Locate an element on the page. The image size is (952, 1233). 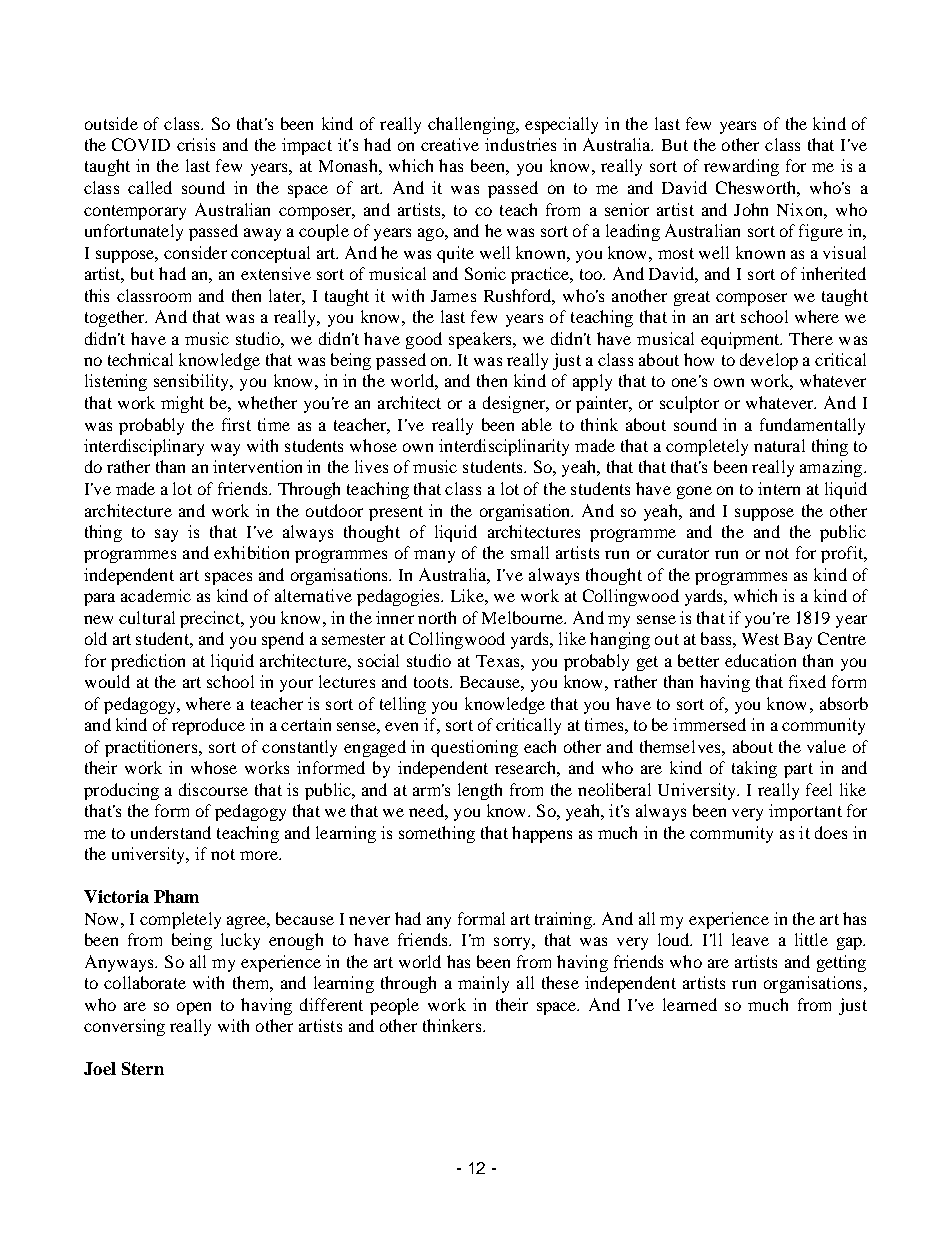
develop is located at coordinates (769, 361).
